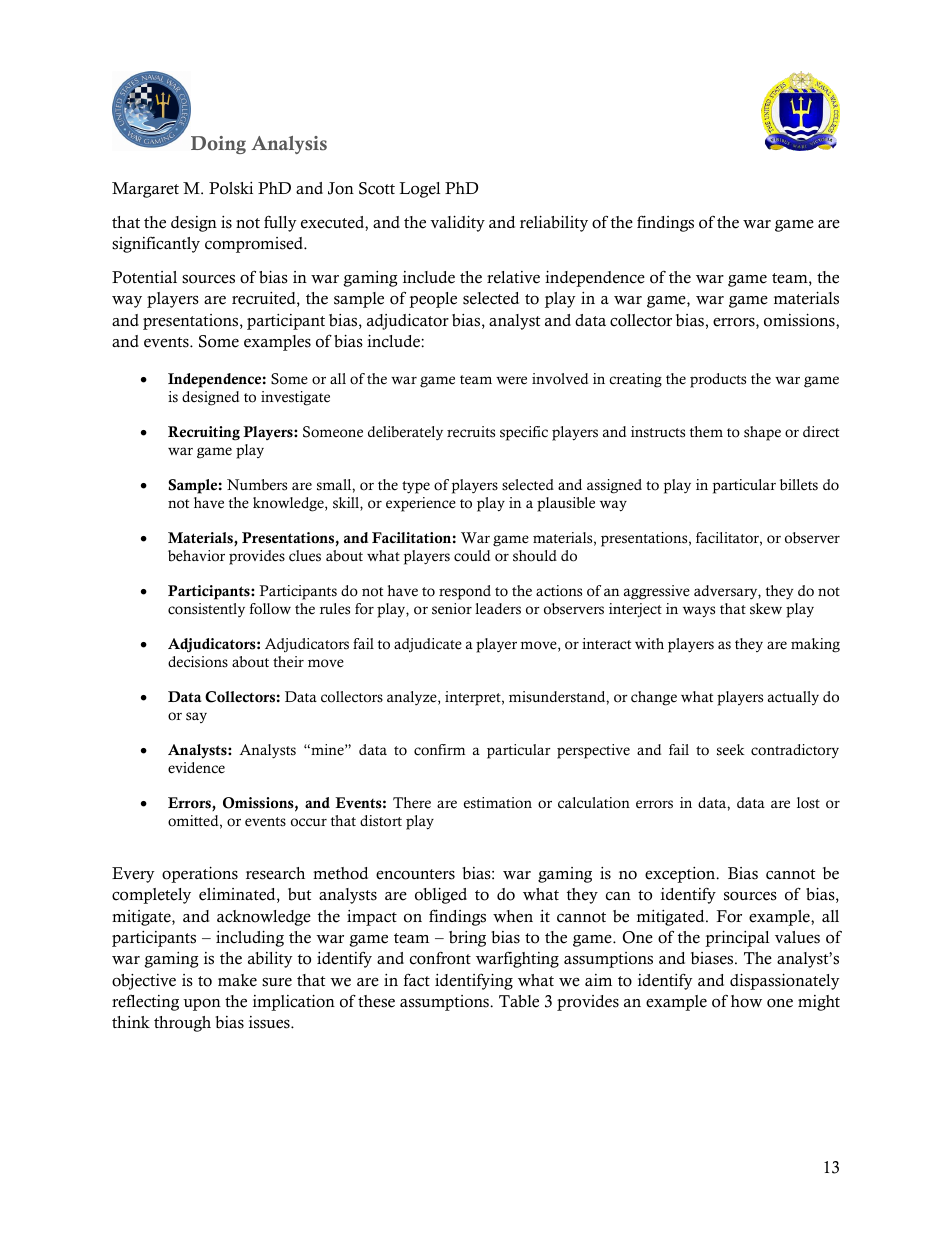 Image resolution: width=952 pixels, height=1233 pixels. Describe the element at coordinates (231, 188) in the document. I see `Polski` at that location.
